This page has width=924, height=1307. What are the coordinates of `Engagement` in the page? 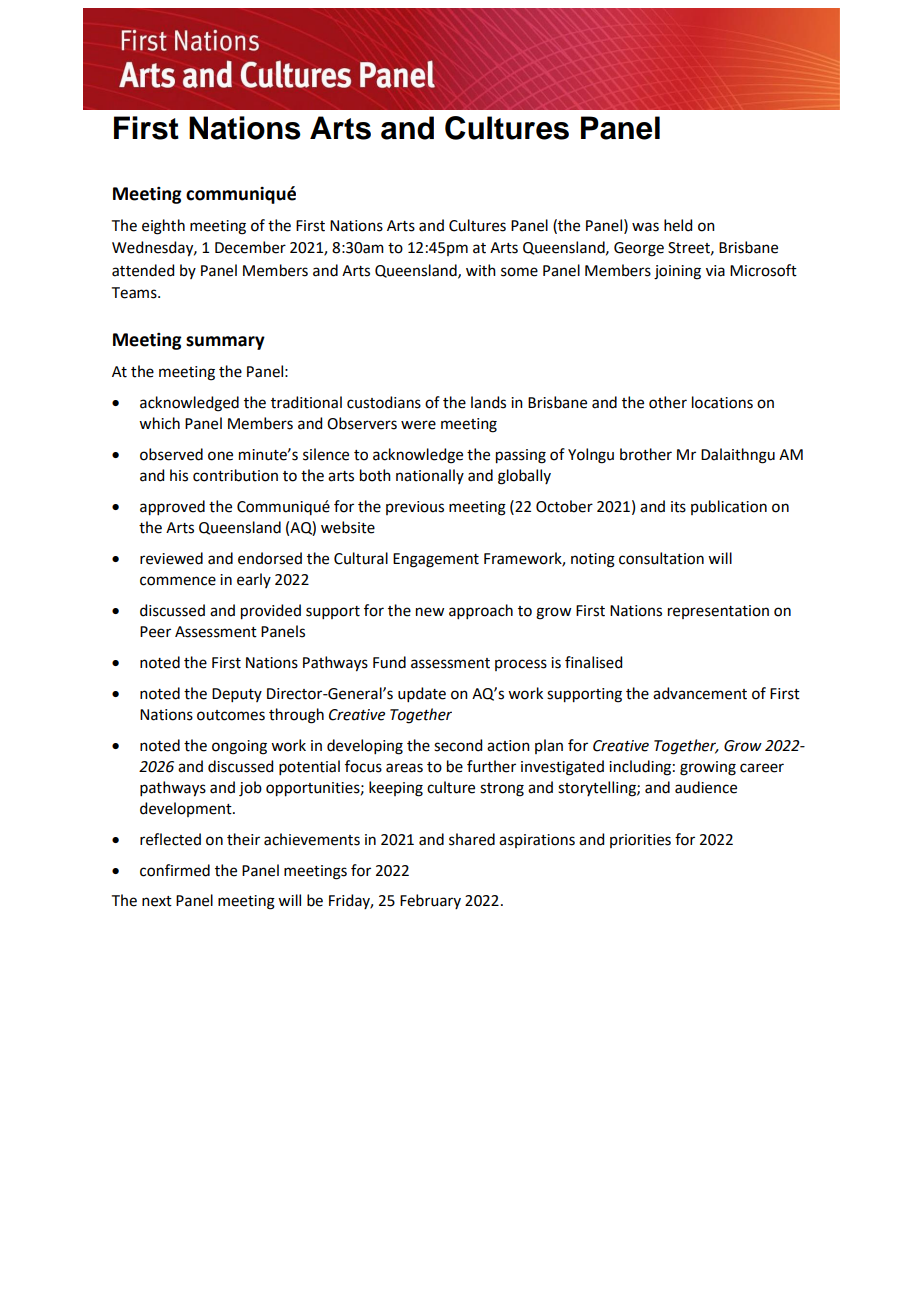 It's located at (436, 560).
